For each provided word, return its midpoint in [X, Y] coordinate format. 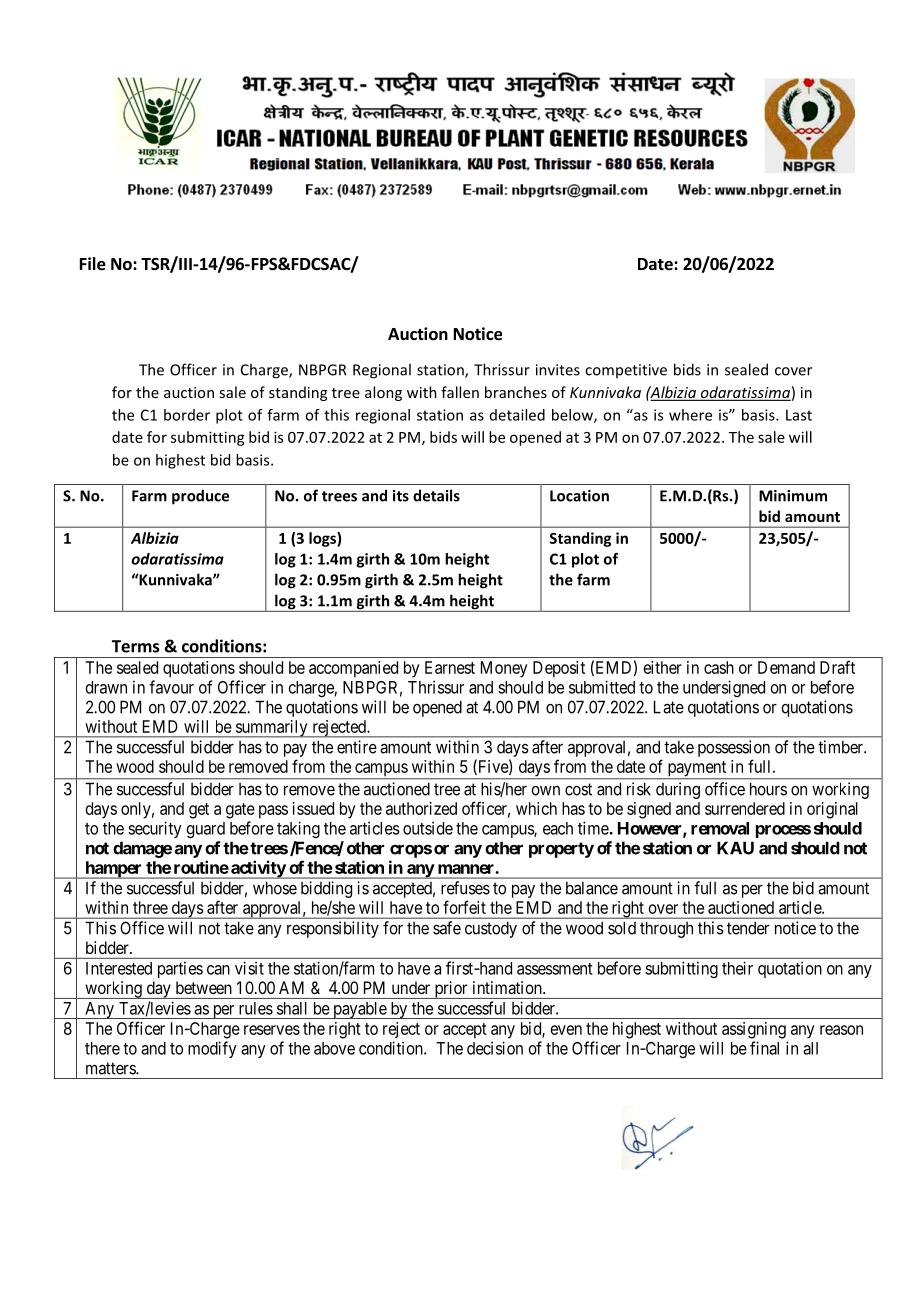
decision [495, 1048]
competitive [626, 371]
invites [558, 370]
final [764, 1048]
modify [212, 1049]
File [93, 264]
